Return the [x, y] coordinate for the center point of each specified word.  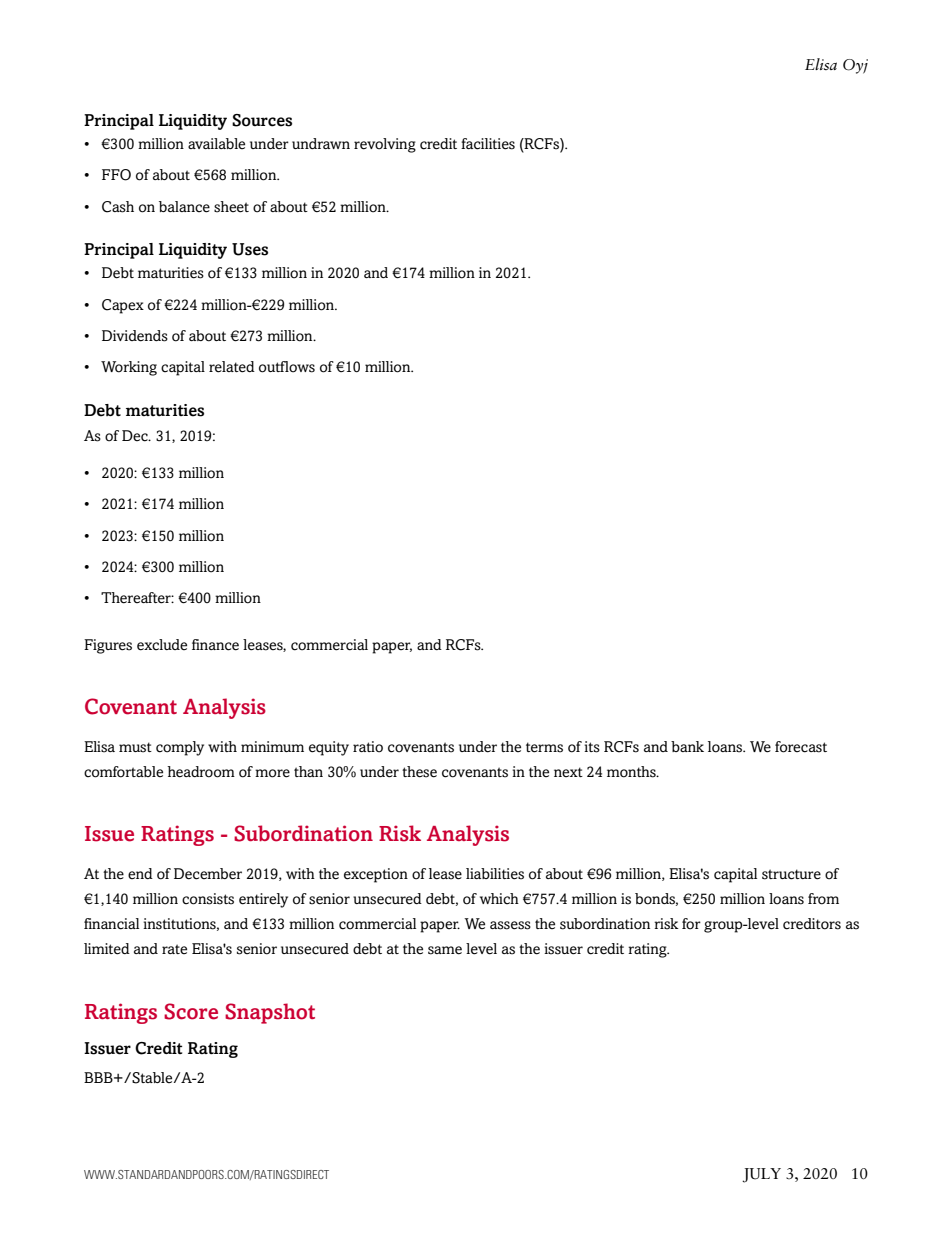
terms [544, 747]
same [445, 950]
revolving [385, 145]
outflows [287, 367]
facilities [488, 144]
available [216, 143]
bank [687, 746]
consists [208, 899]
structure [791, 874]
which [499, 899]
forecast [801, 747]
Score [191, 1011]
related [232, 367]
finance [215, 645]
